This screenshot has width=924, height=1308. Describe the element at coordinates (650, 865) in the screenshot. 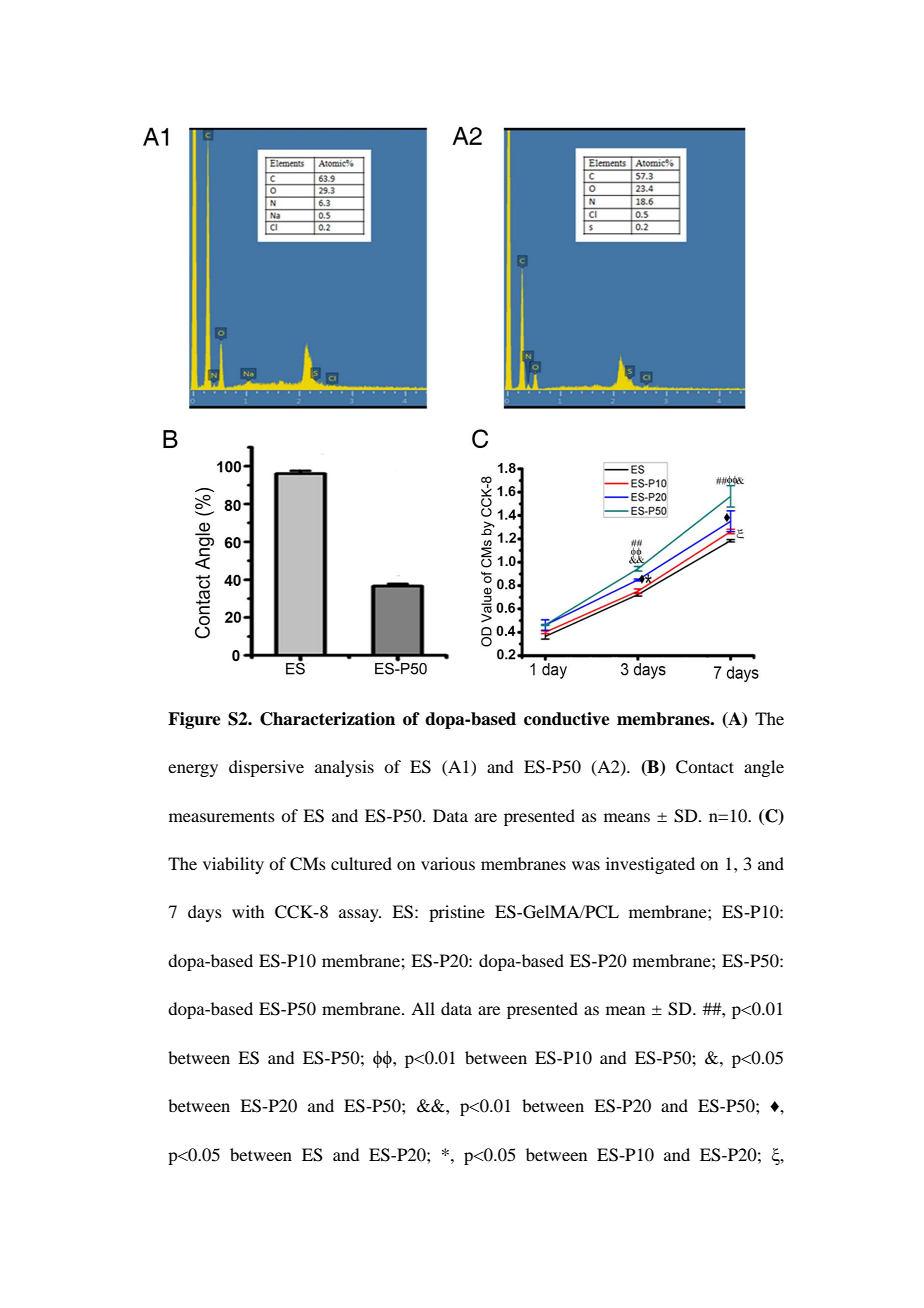

I see `investigated` at that location.
